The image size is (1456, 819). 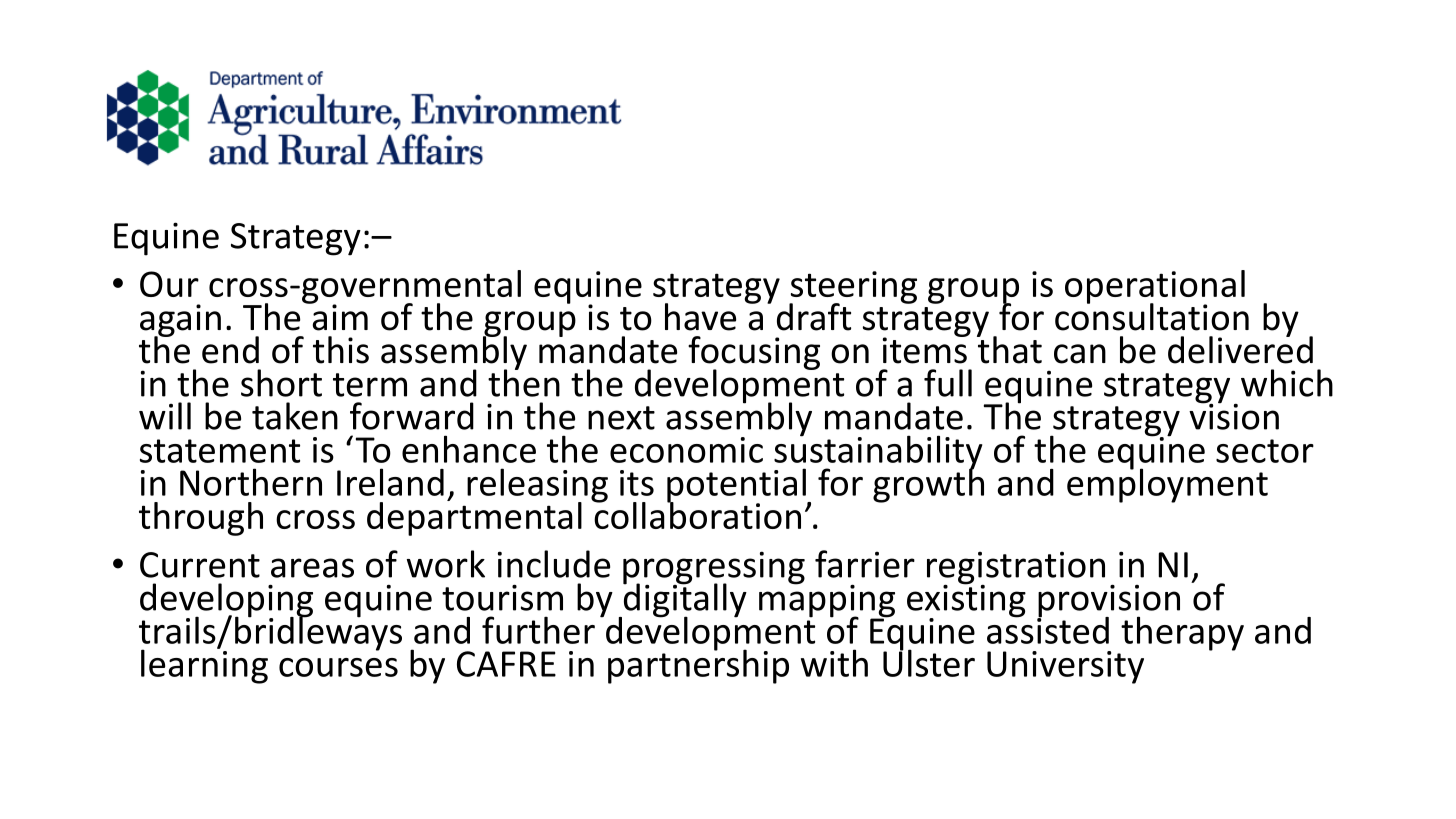 I want to click on statement, so click(x=220, y=451).
